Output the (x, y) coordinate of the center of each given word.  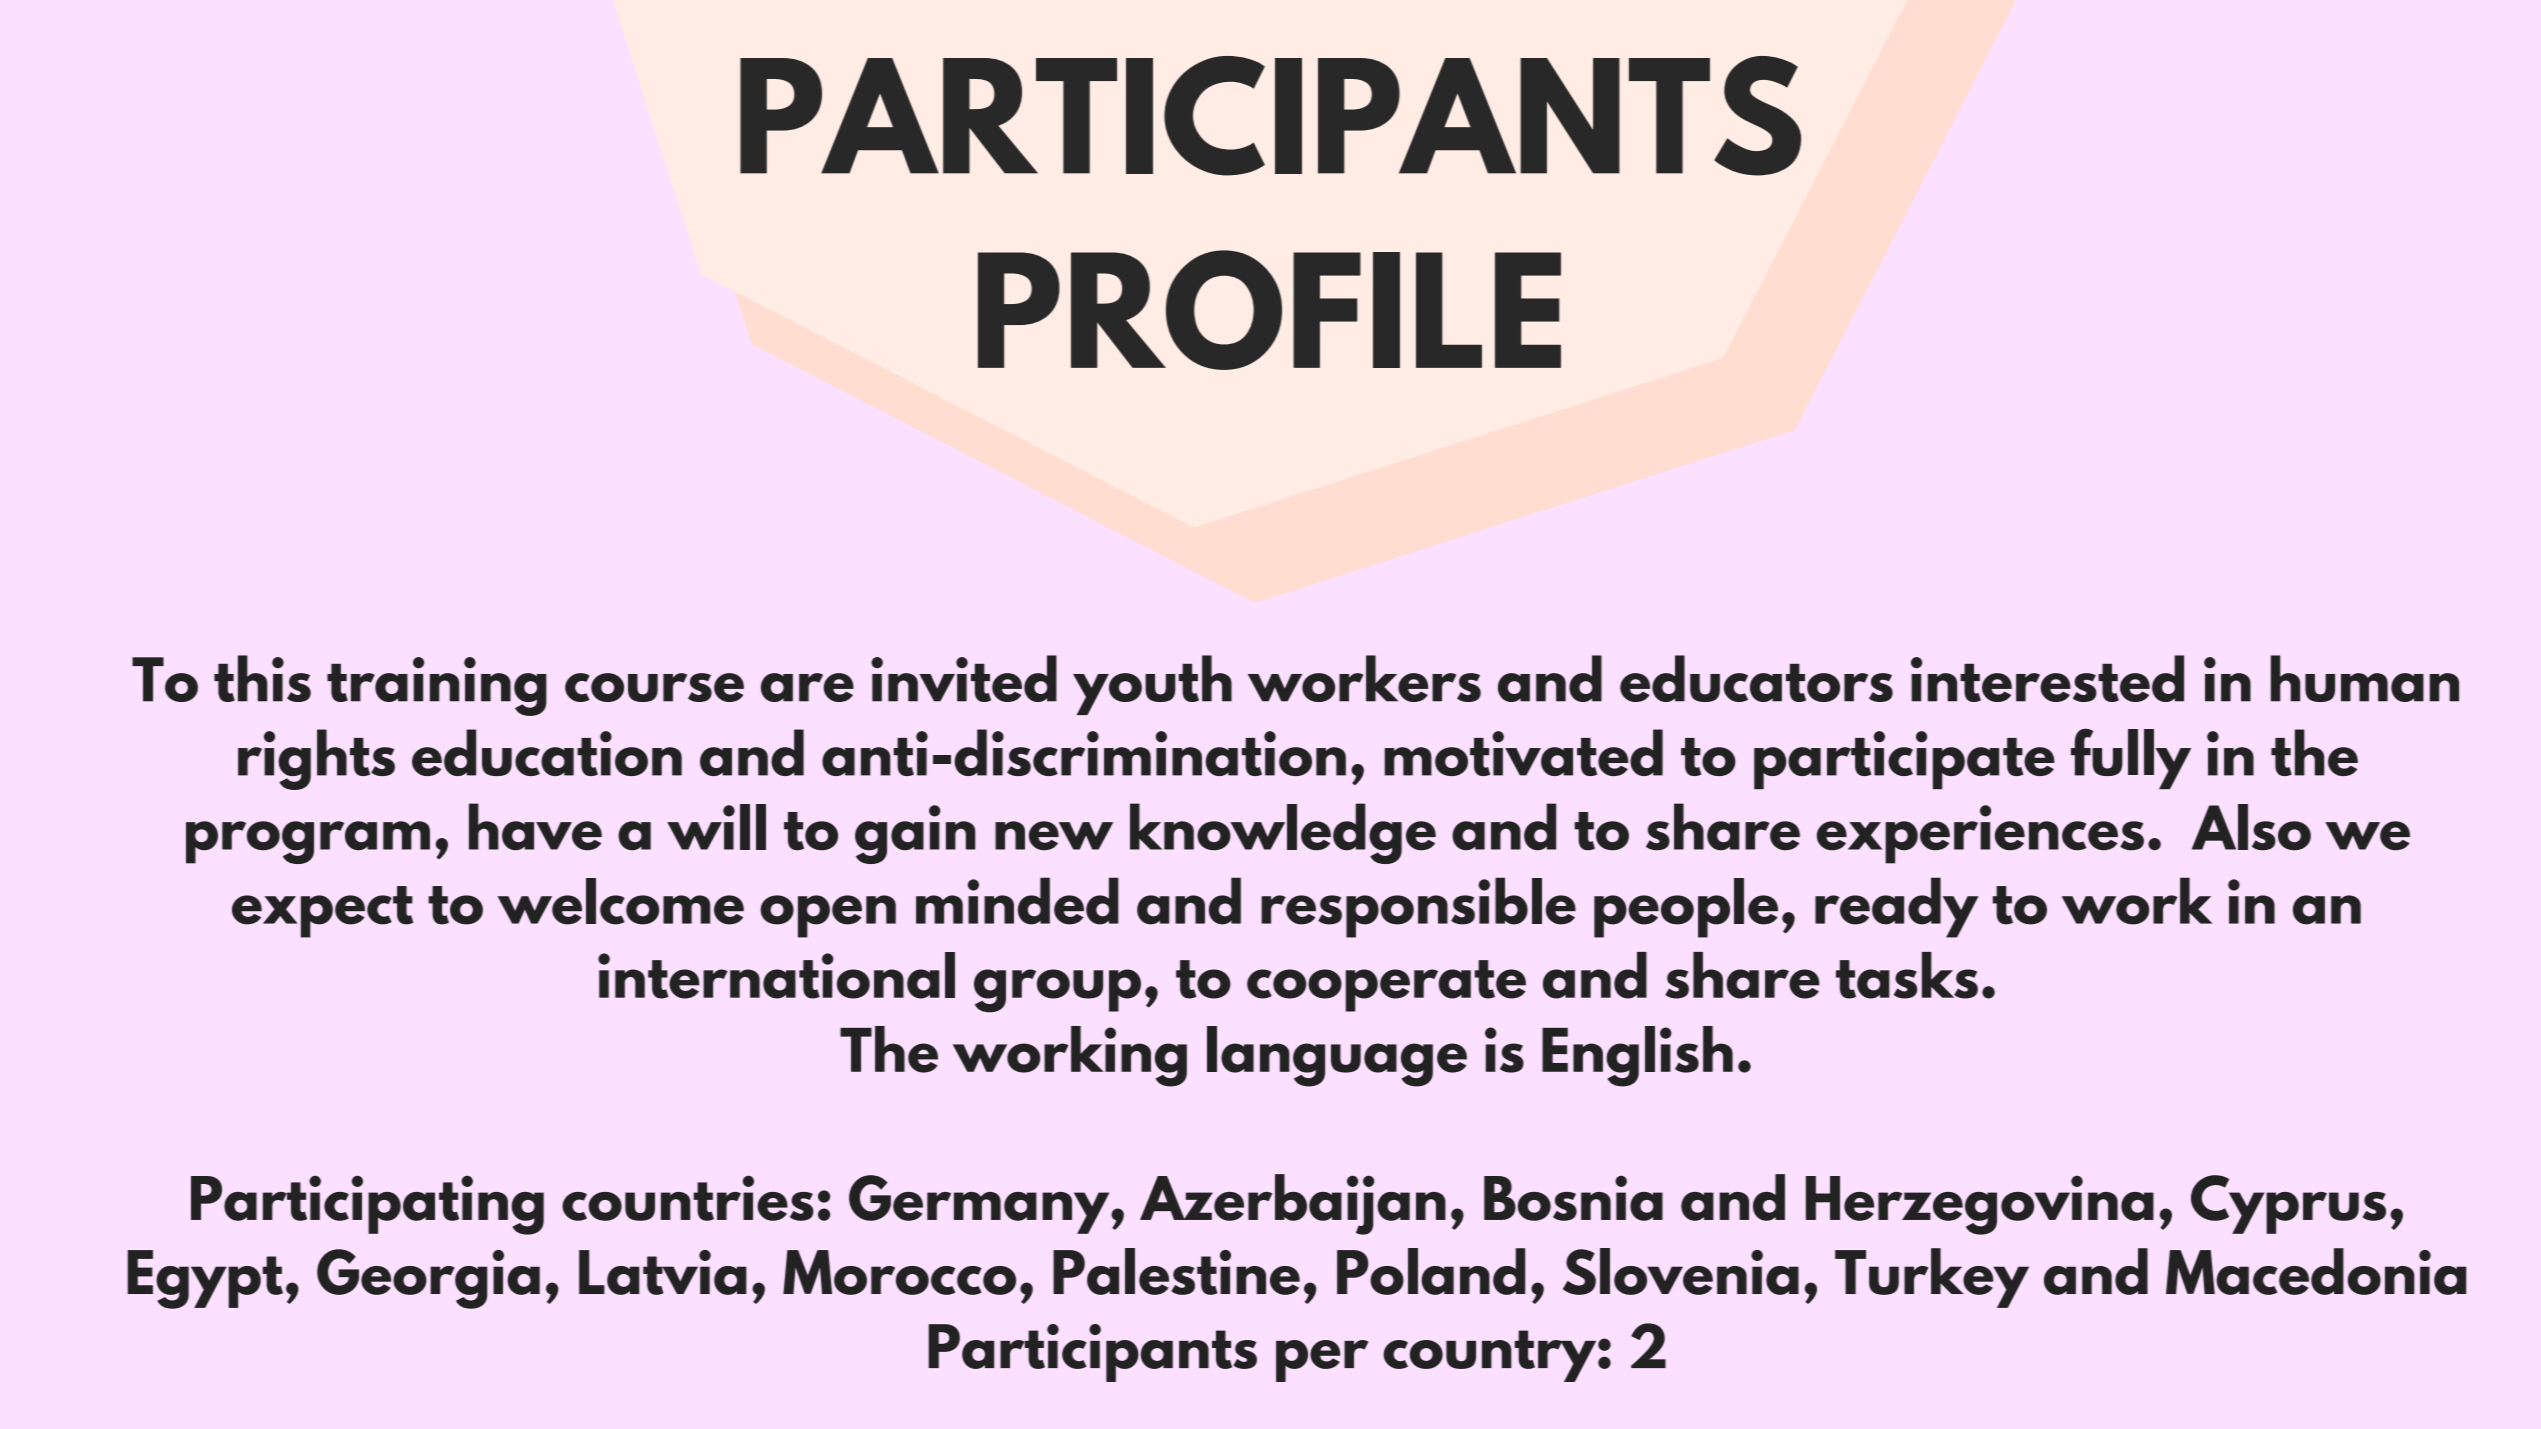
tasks (1907, 975)
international (776, 975)
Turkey (1932, 1278)
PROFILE (1269, 310)
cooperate (1386, 986)
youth (1152, 685)
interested (2047, 678)
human (2365, 678)
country (1491, 1356)
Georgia (428, 1279)
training (437, 686)
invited (964, 678)
